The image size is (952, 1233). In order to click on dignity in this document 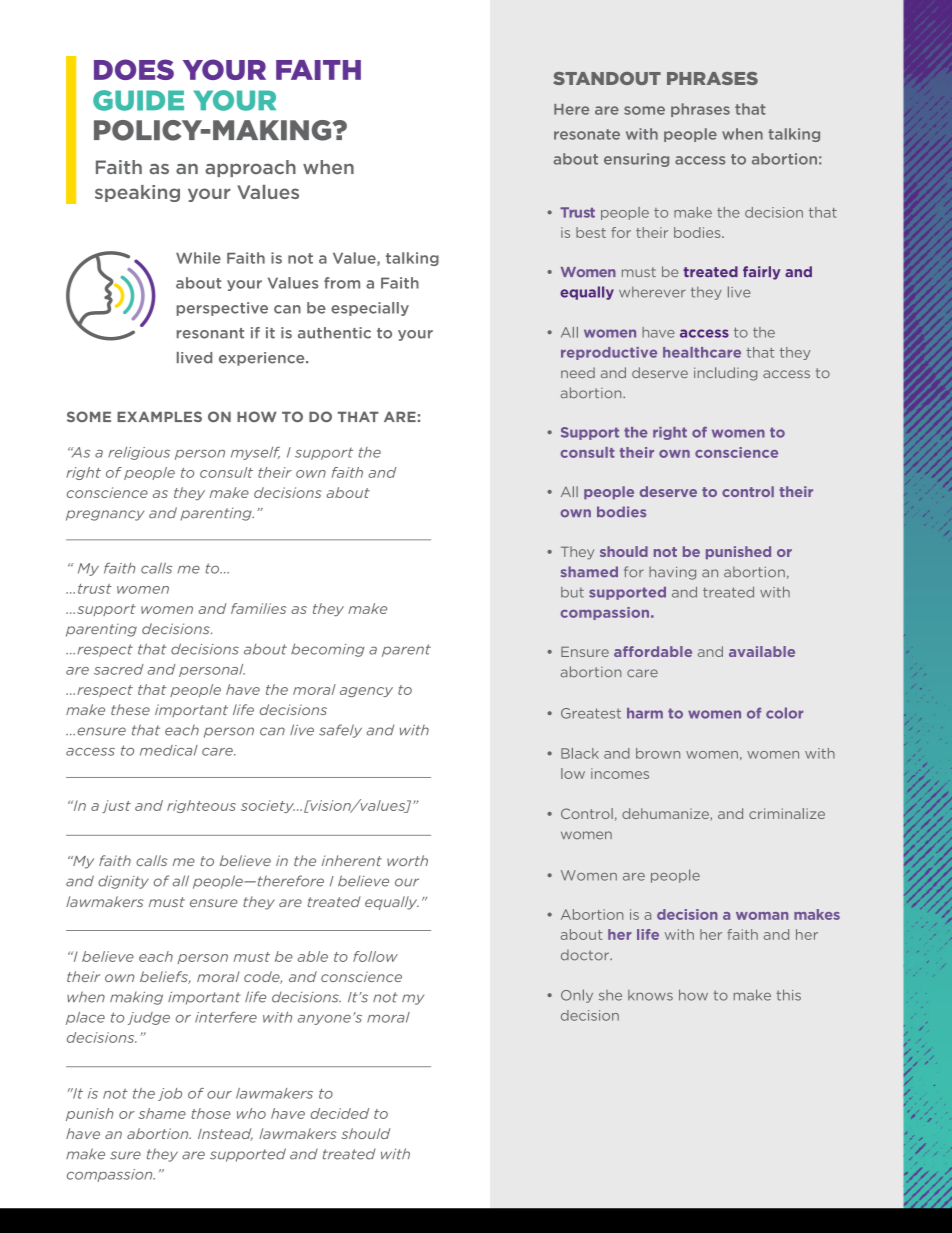, I will do `click(123, 882)`.
